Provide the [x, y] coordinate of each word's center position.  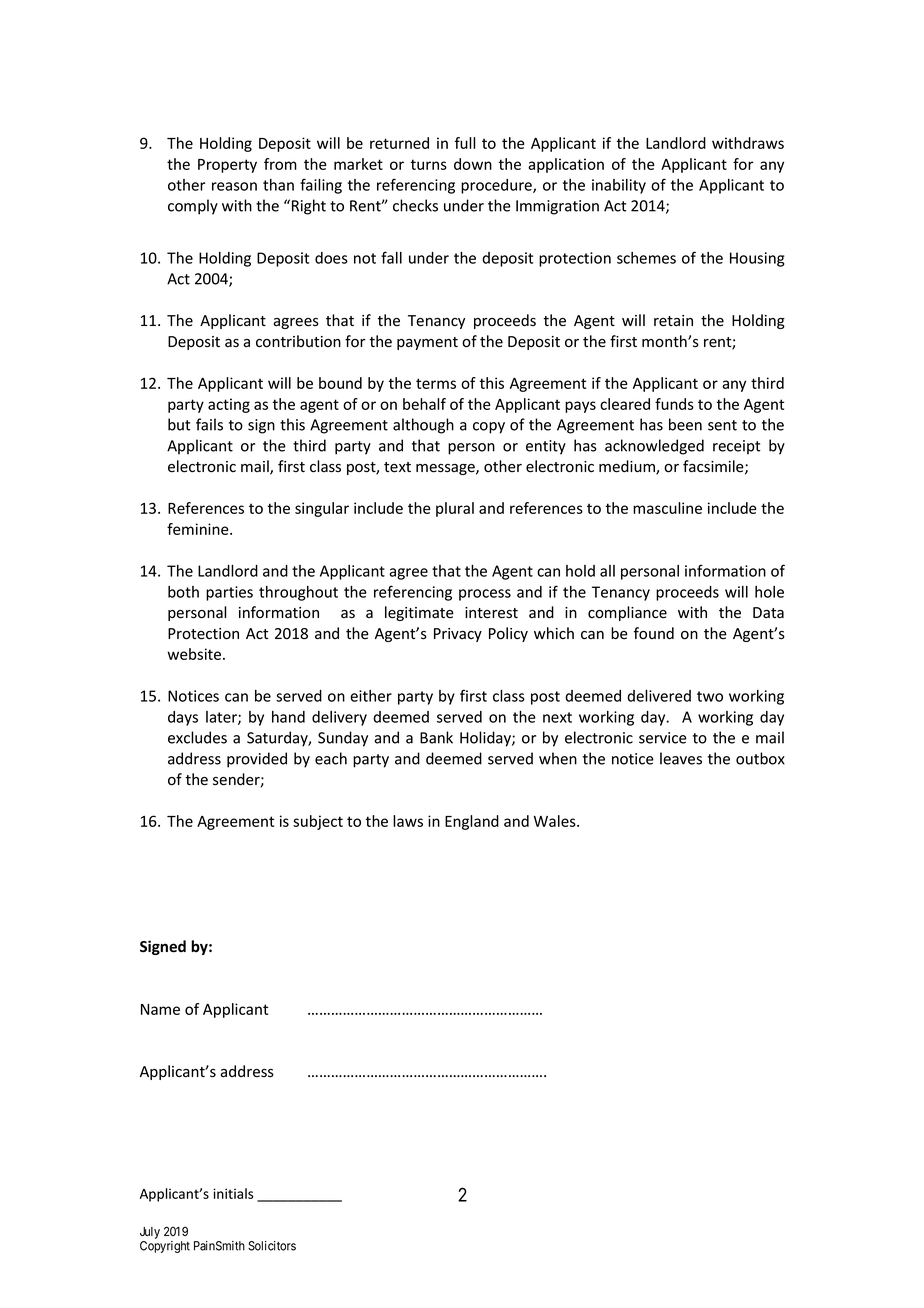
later [222, 718]
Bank [436, 737]
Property [227, 166]
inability [619, 186]
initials [233, 1193]
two [710, 696]
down [473, 164]
